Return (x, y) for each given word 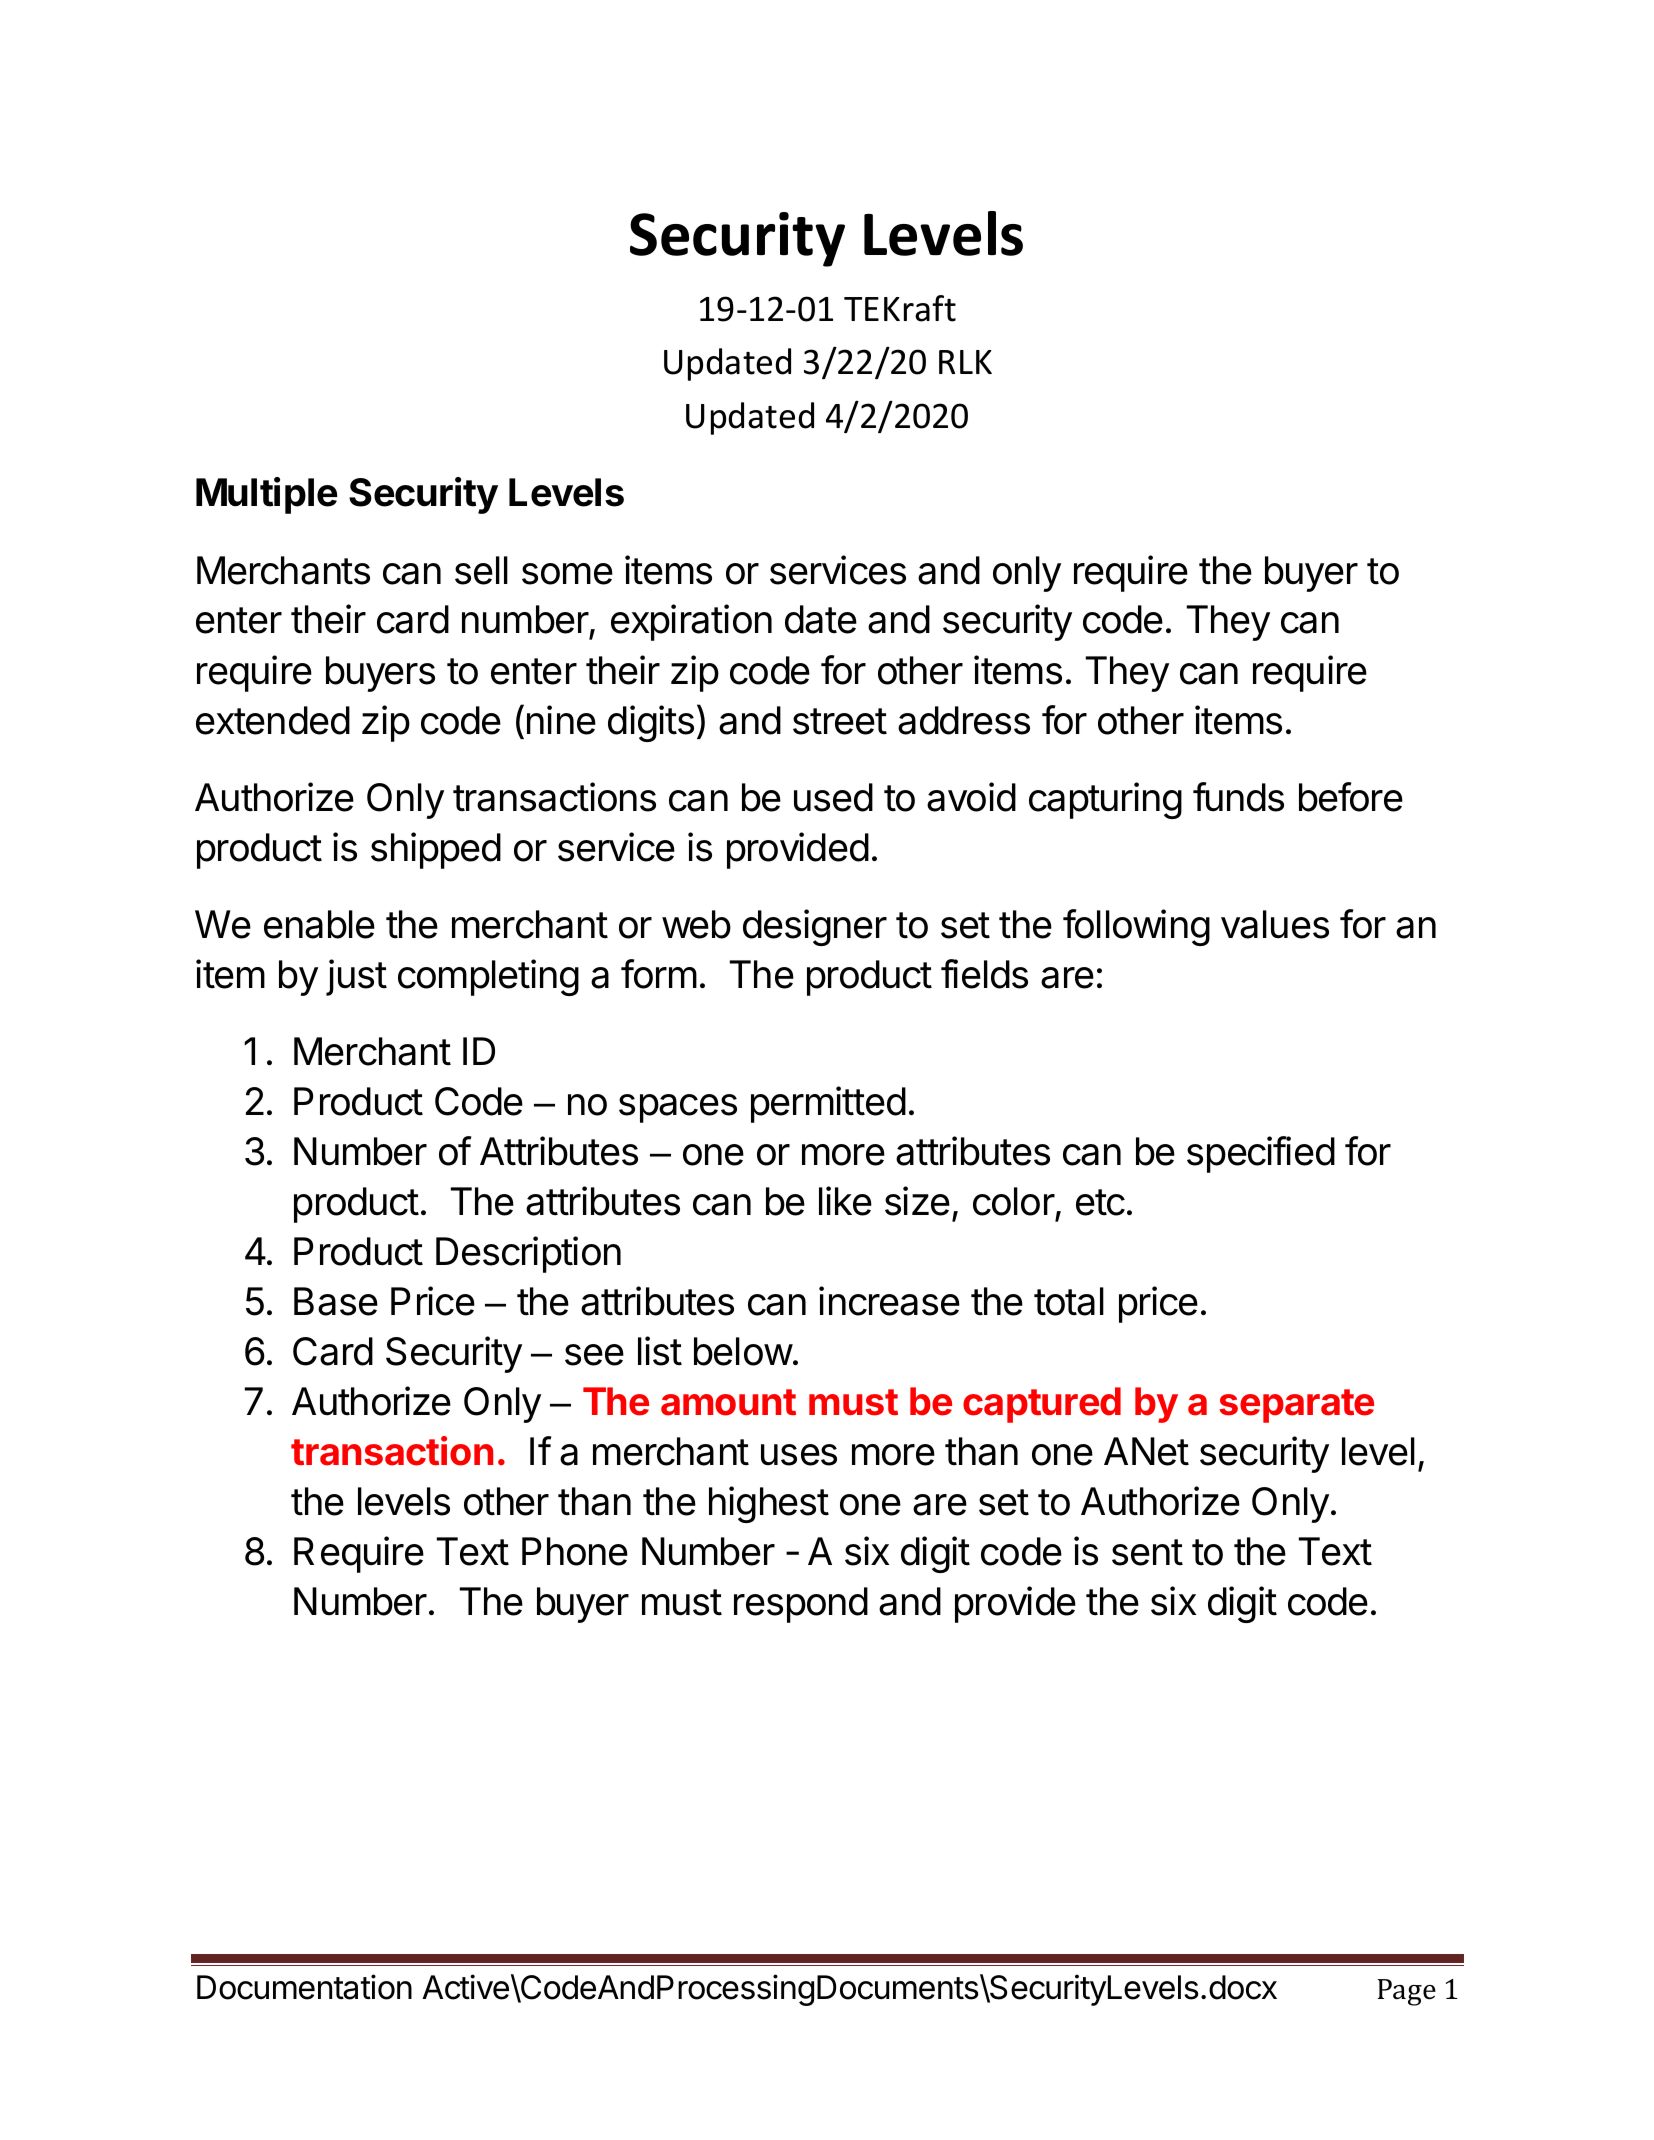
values (1275, 924)
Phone (575, 1551)
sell (481, 570)
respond (801, 1605)
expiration (691, 622)
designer (815, 927)
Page (1407, 1992)
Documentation (304, 1987)
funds (1238, 797)
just (356, 977)
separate (1296, 1406)
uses (799, 1455)
